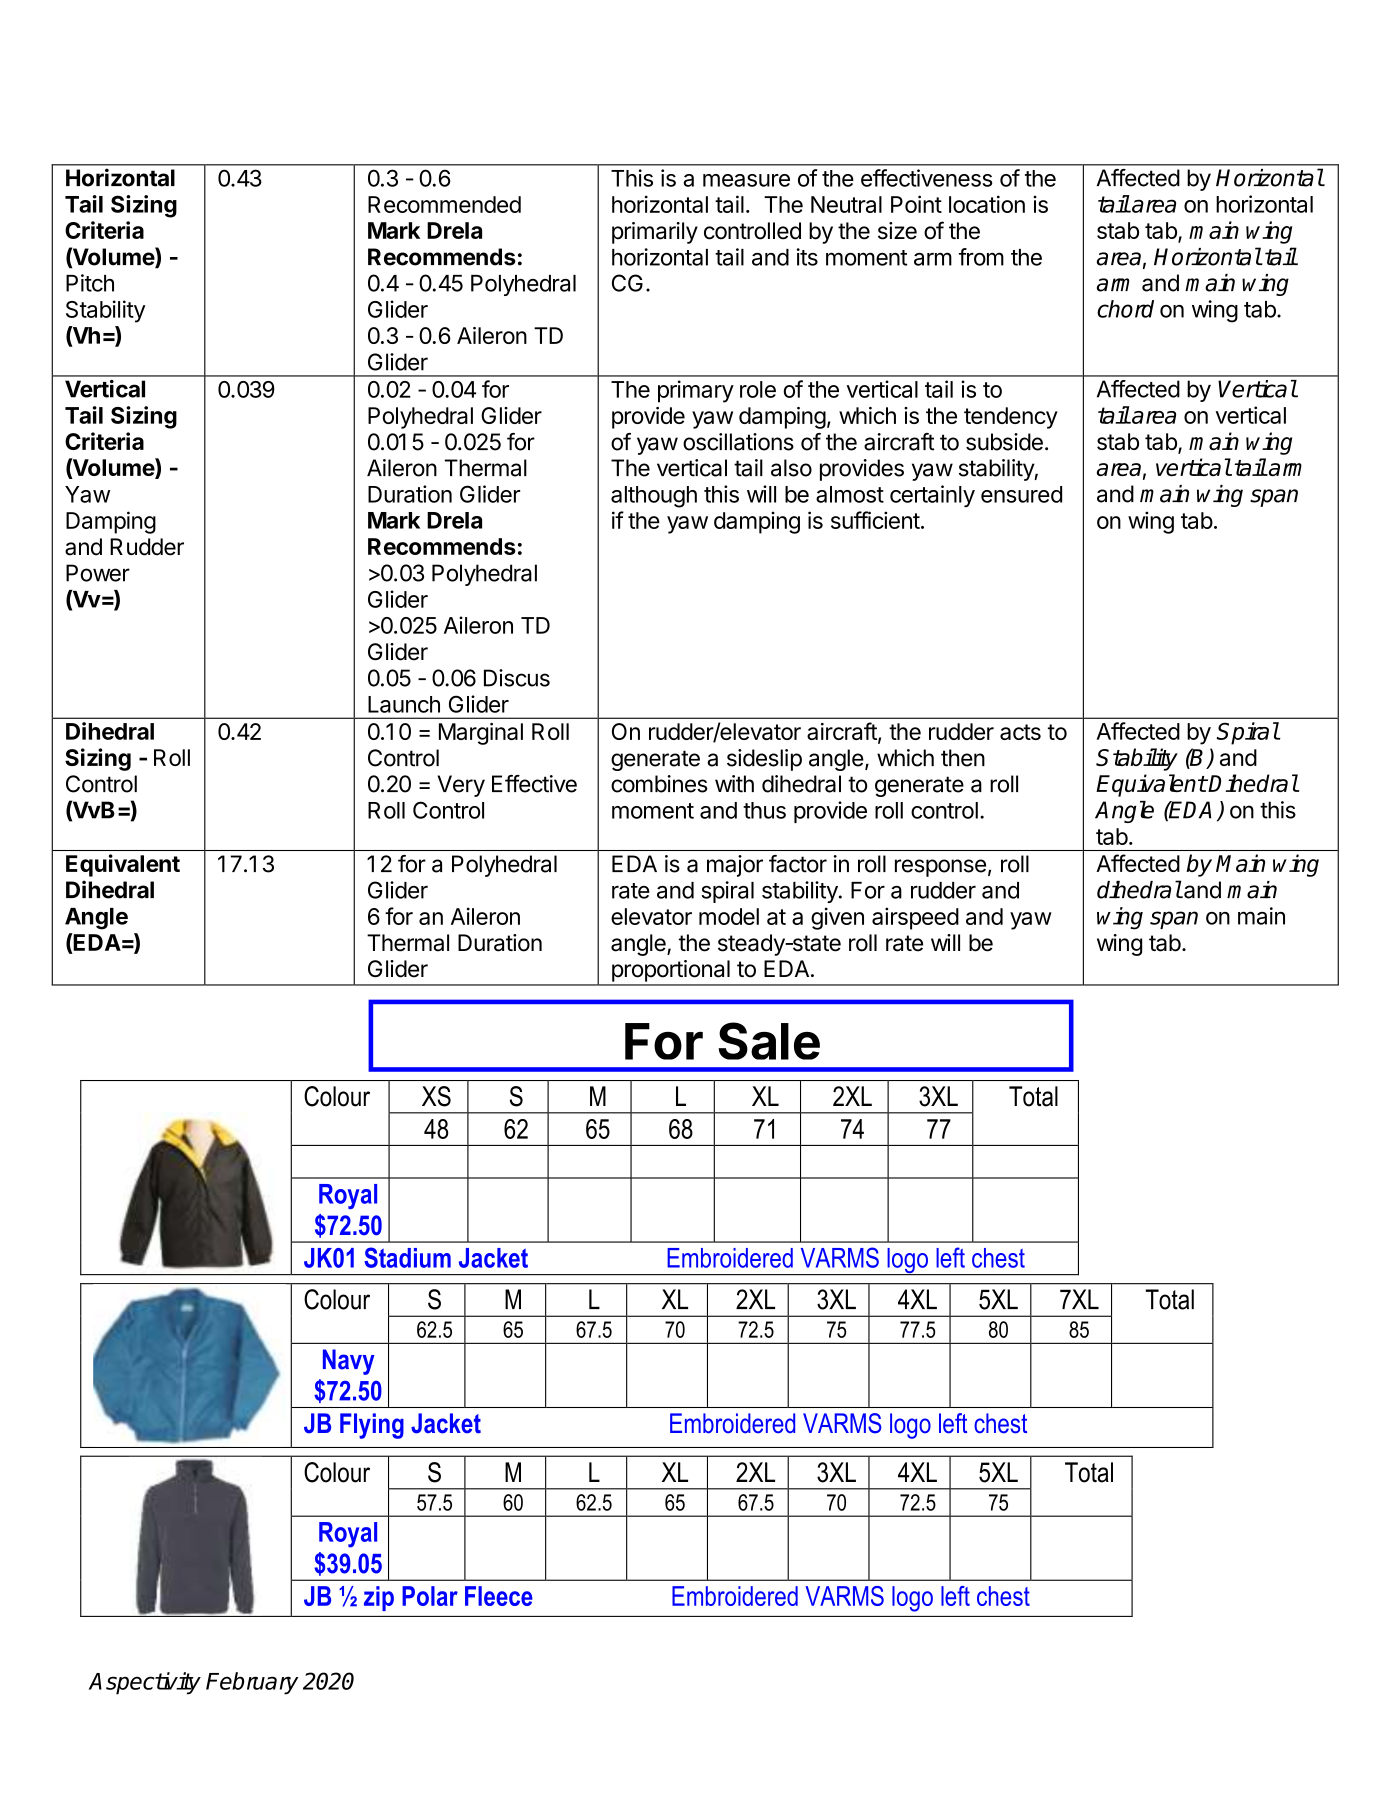 The image size is (1396, 1807). I want to click on Fleece, so click(499, 1596).
